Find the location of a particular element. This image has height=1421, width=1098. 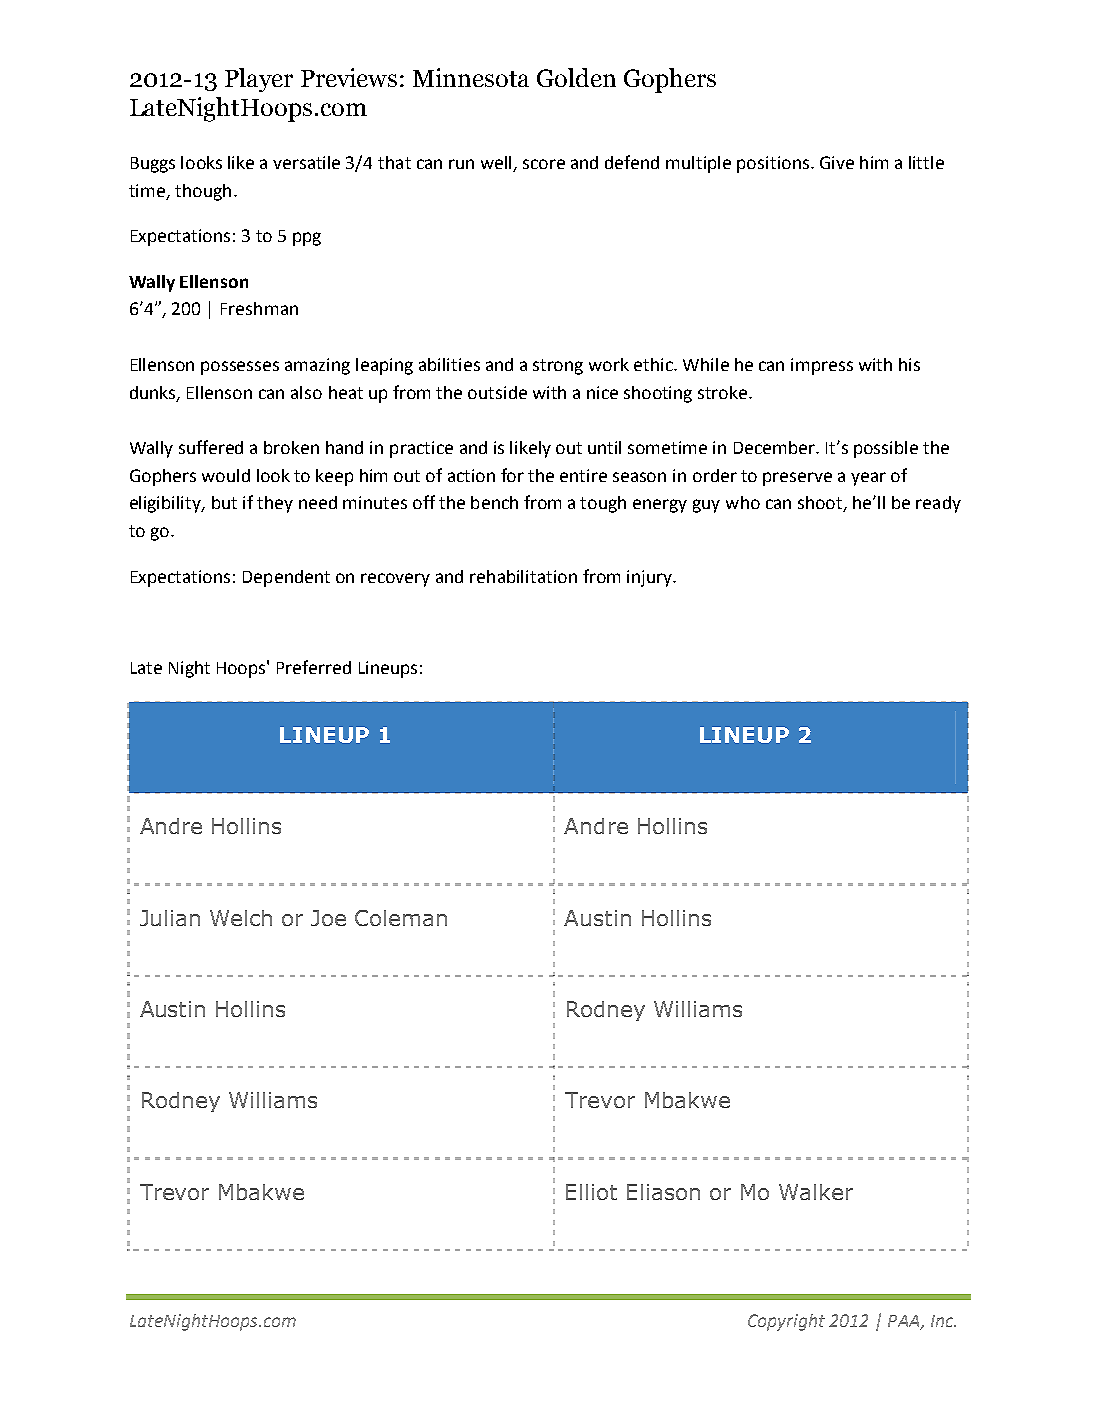

Player is located at coordinates (259, 80).
